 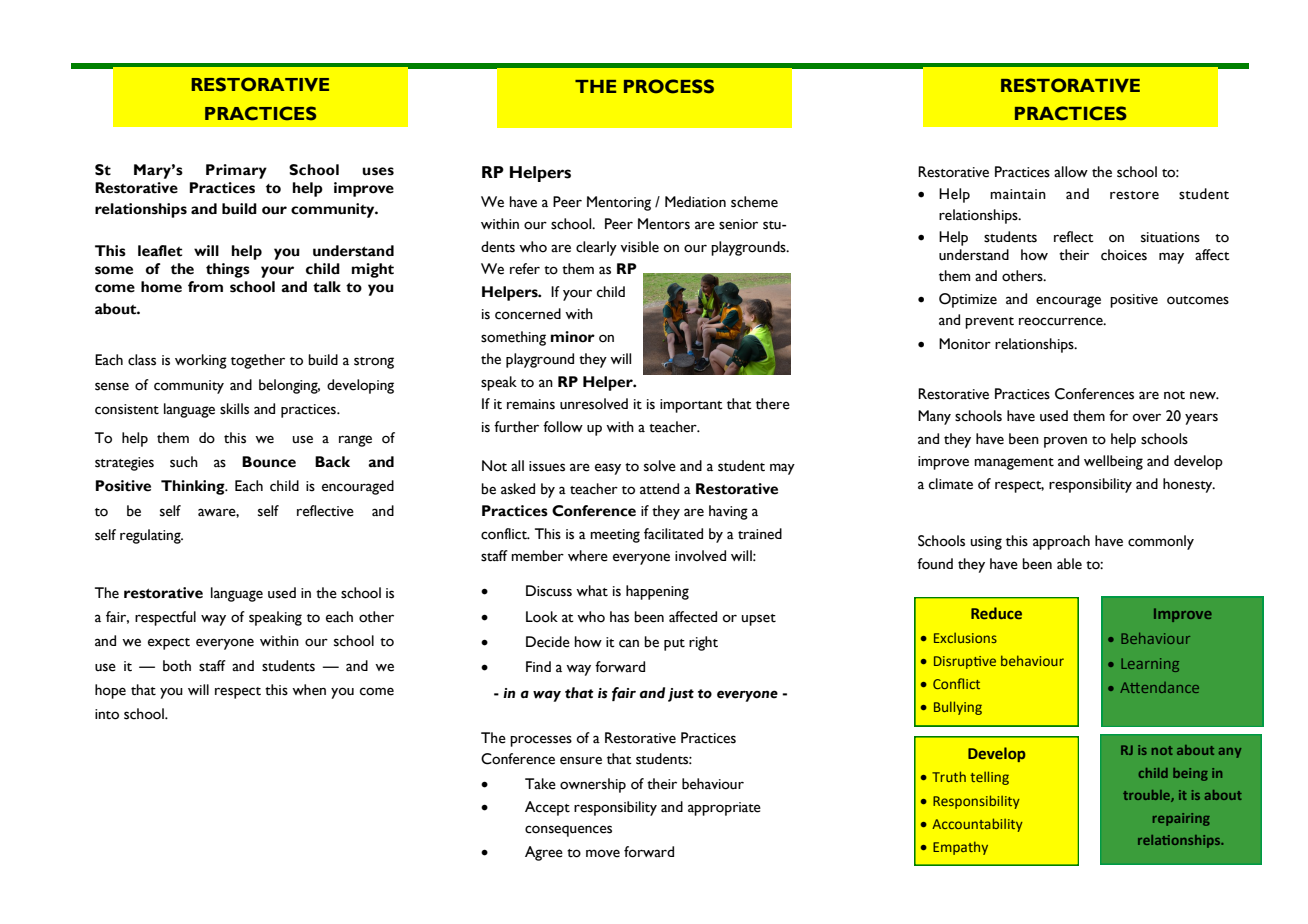 I want to click on prevent, so click(x=989, y=323).
